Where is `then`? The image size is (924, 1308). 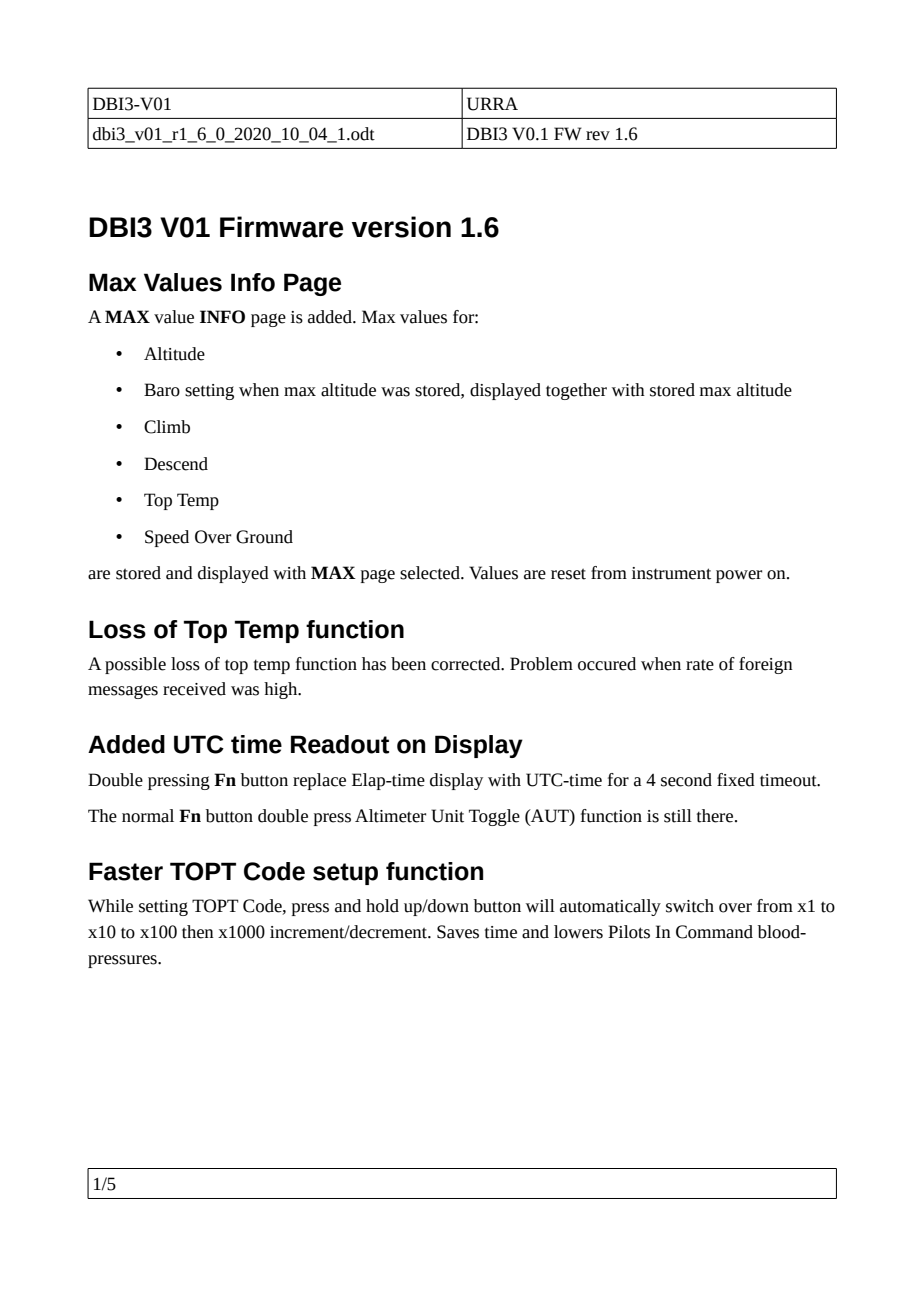 then is located at coordinates (198, 932).
